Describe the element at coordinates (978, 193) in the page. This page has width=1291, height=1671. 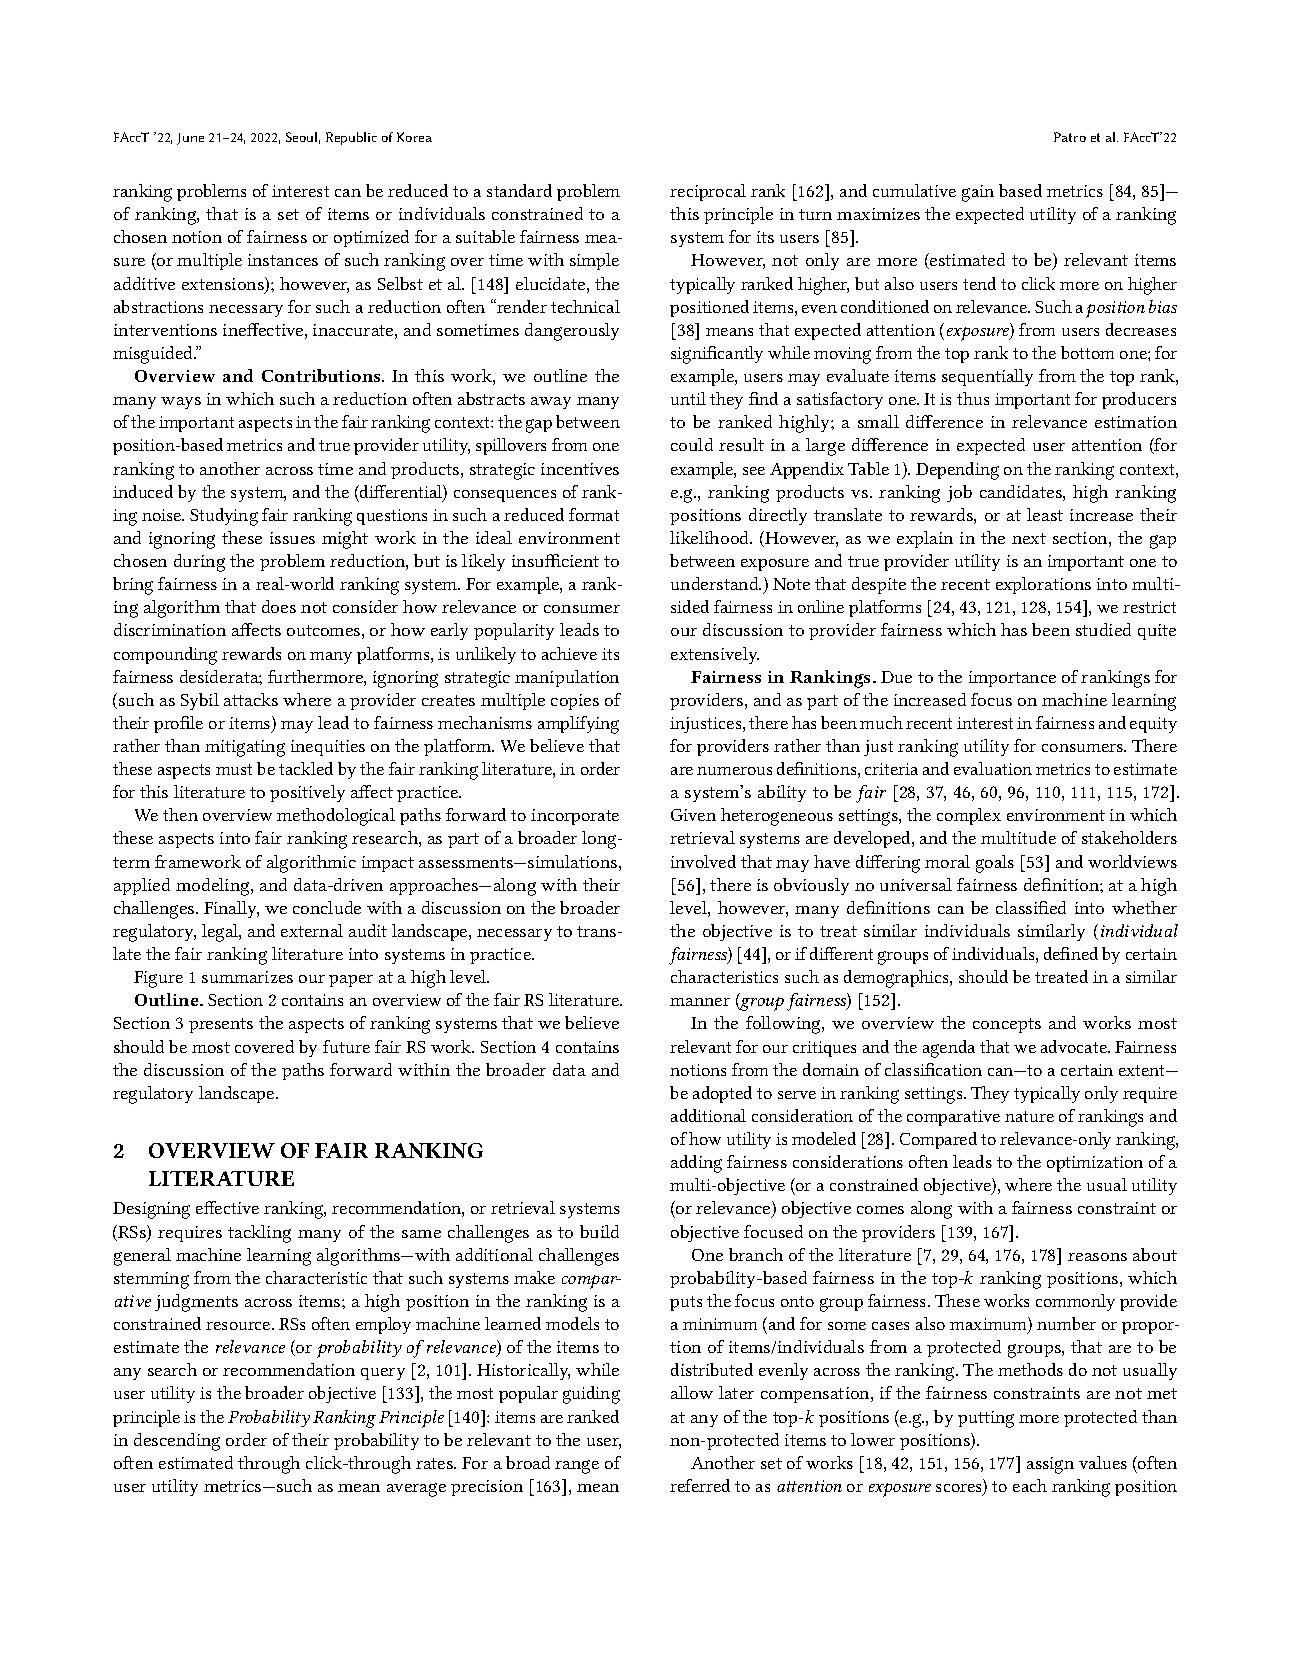
I see `gain` at that location.
